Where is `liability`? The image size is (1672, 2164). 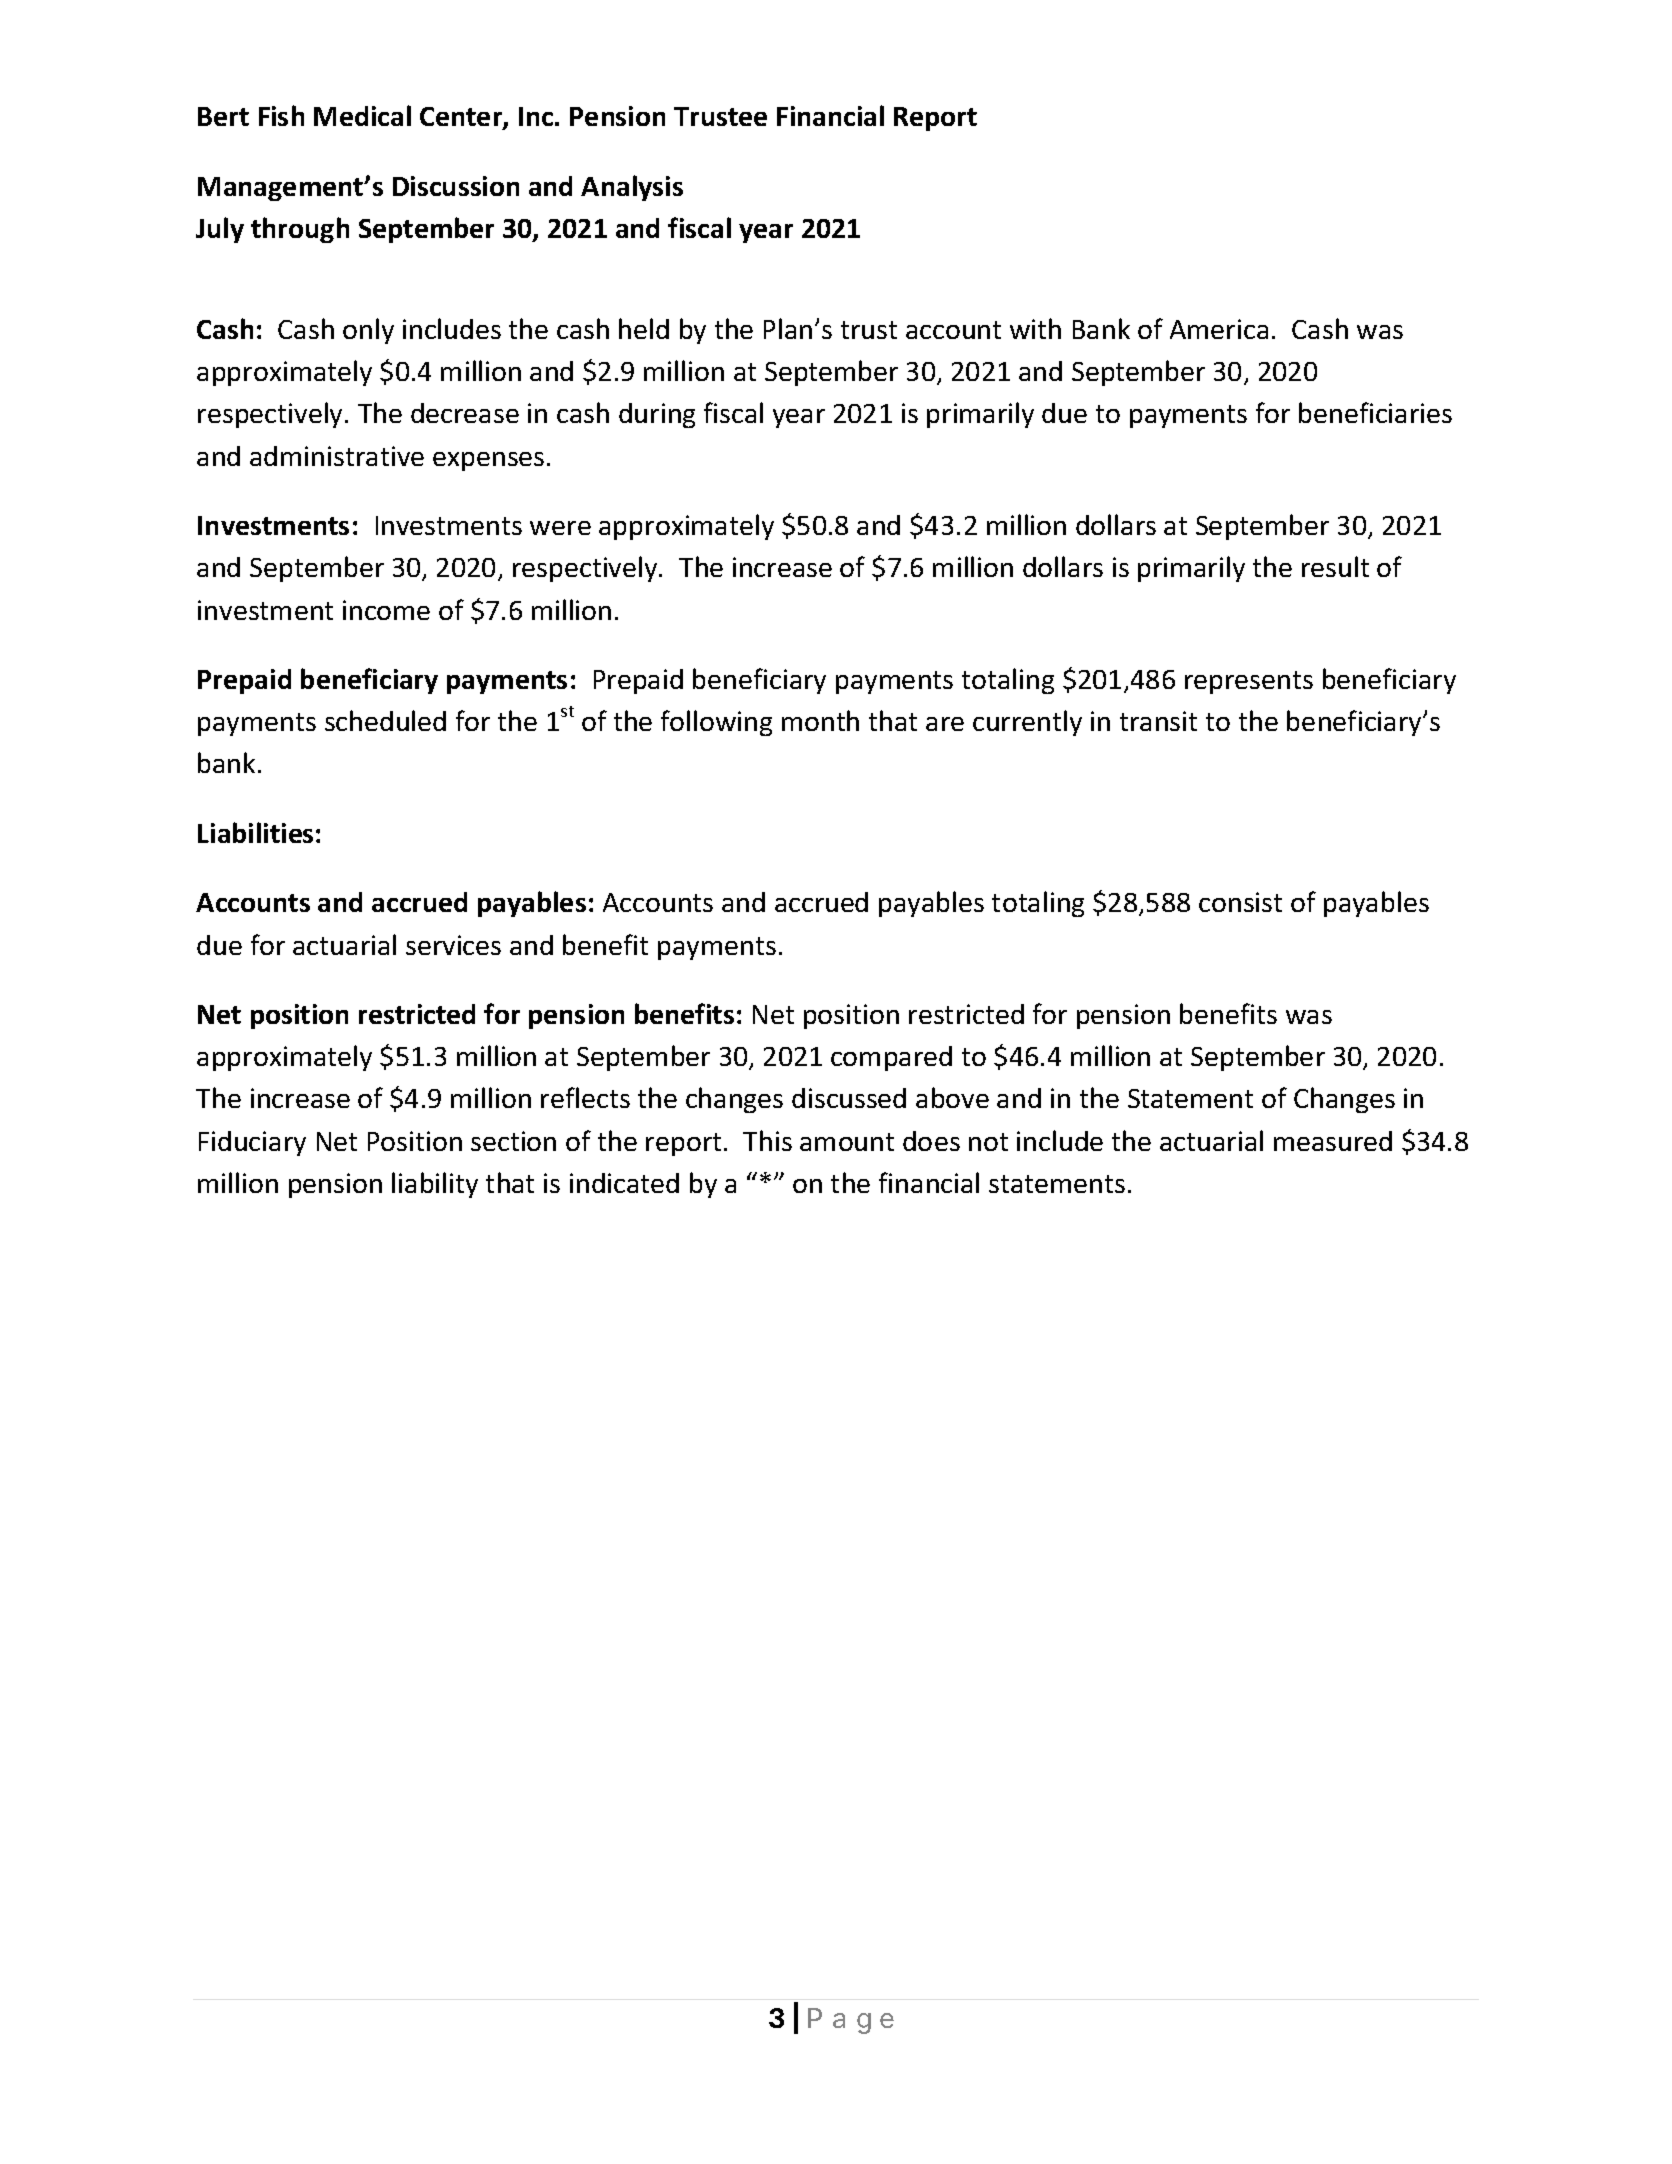
liability is located at coordinates (435, 1185).
